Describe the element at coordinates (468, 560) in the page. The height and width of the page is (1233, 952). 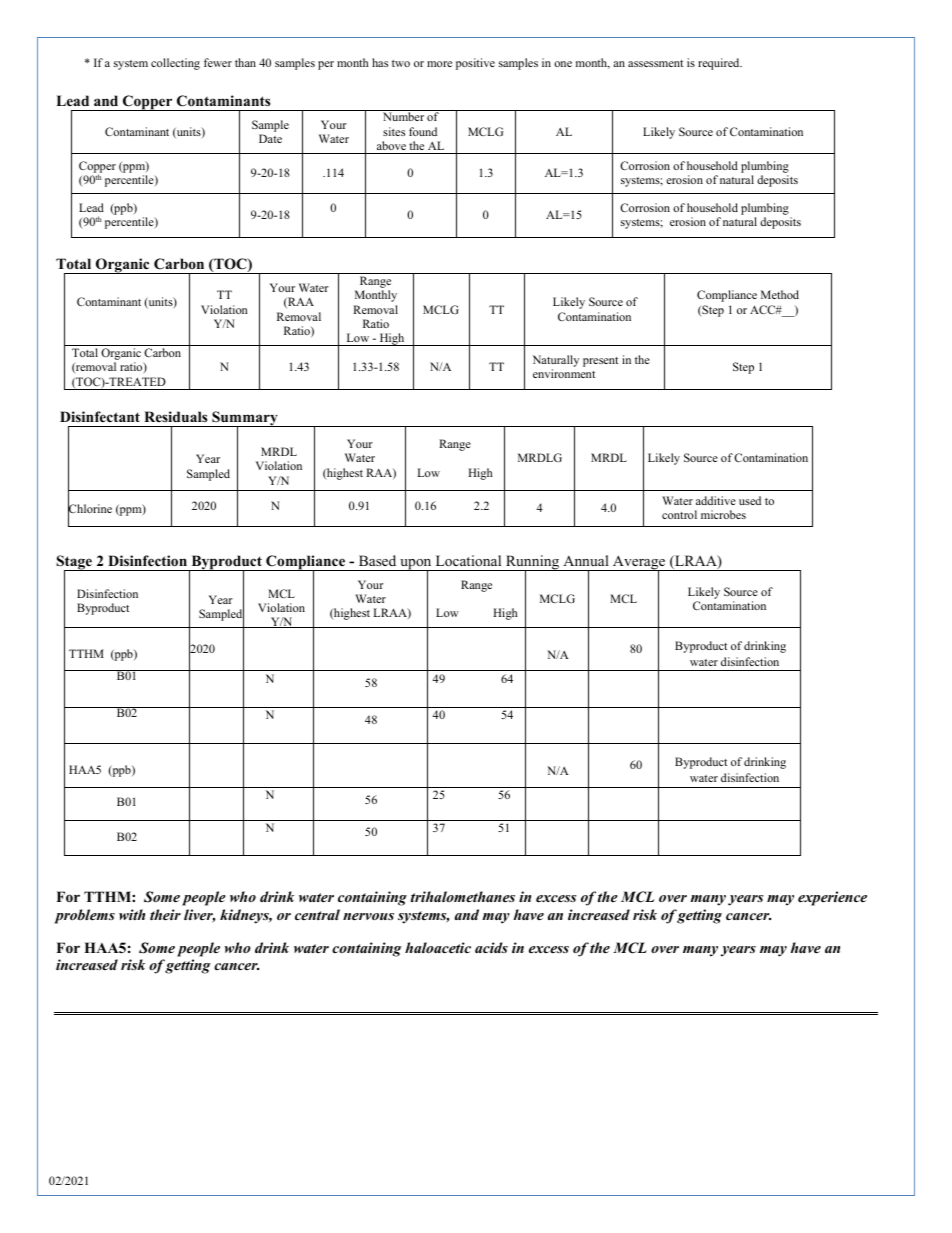
I see `Locational` at that location.
